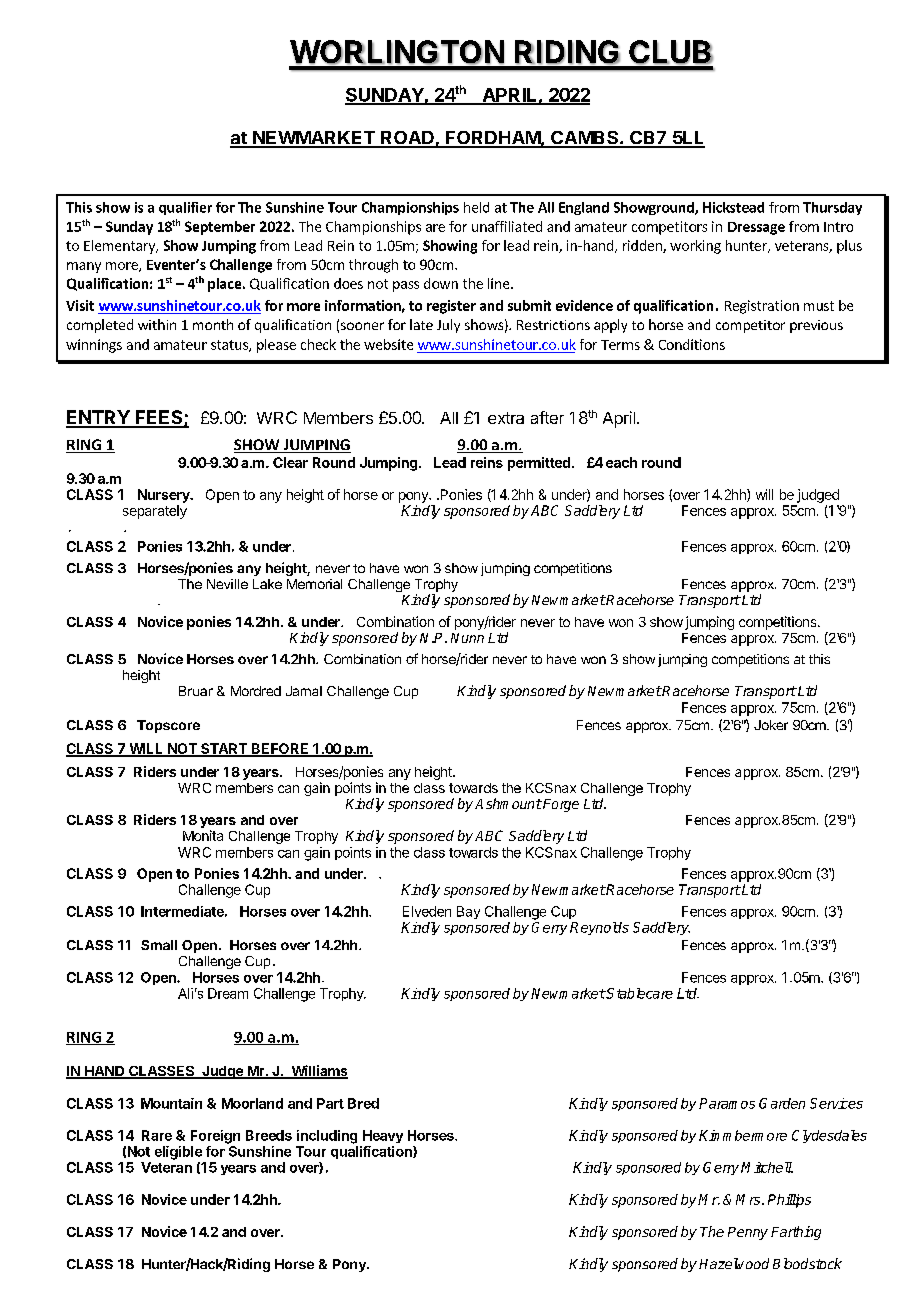  What do you see at coordinates (621, 462) in the document?
I see `each` at bounding box center [621, 462].
